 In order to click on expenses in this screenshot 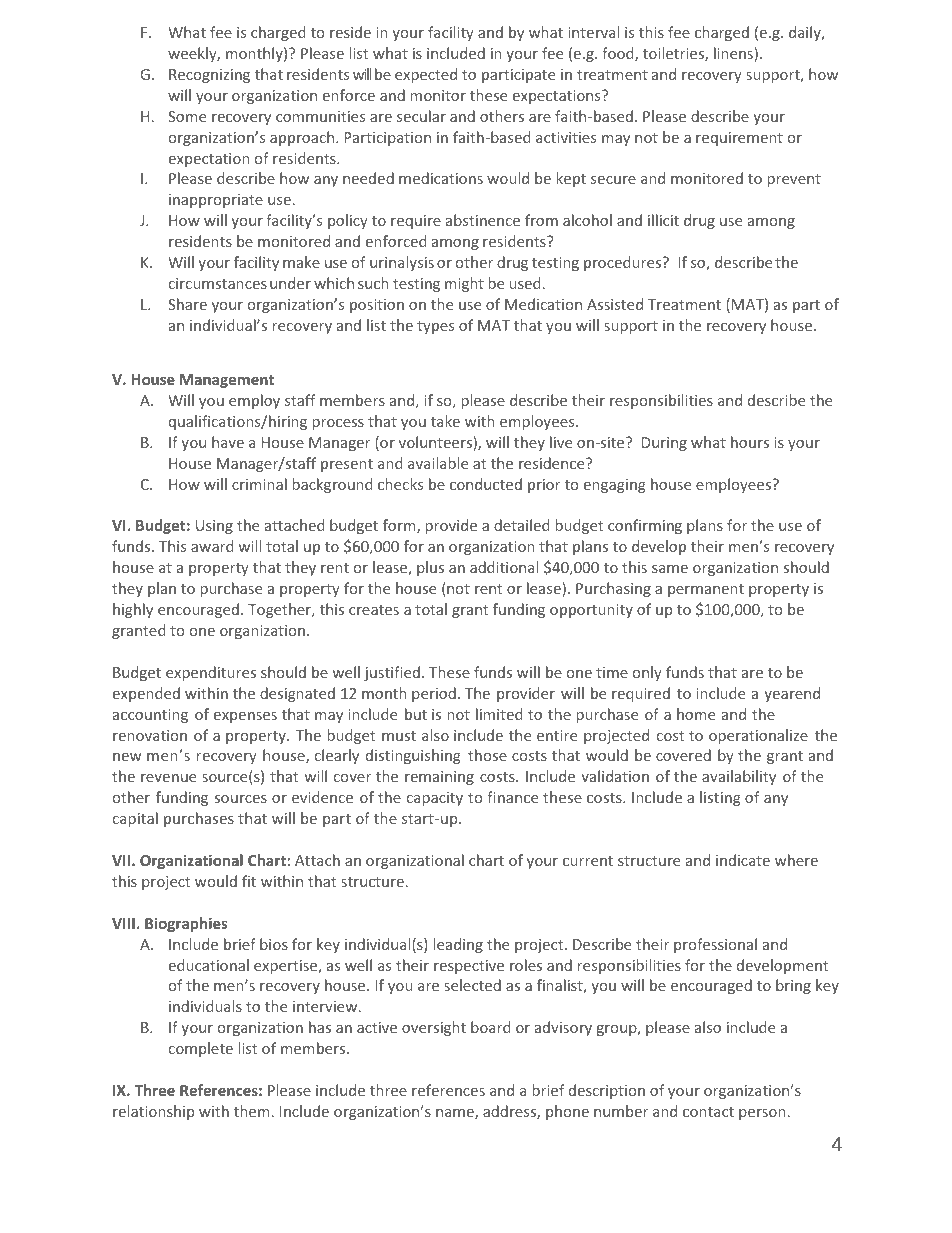, I will do `click(245, 717)`.
